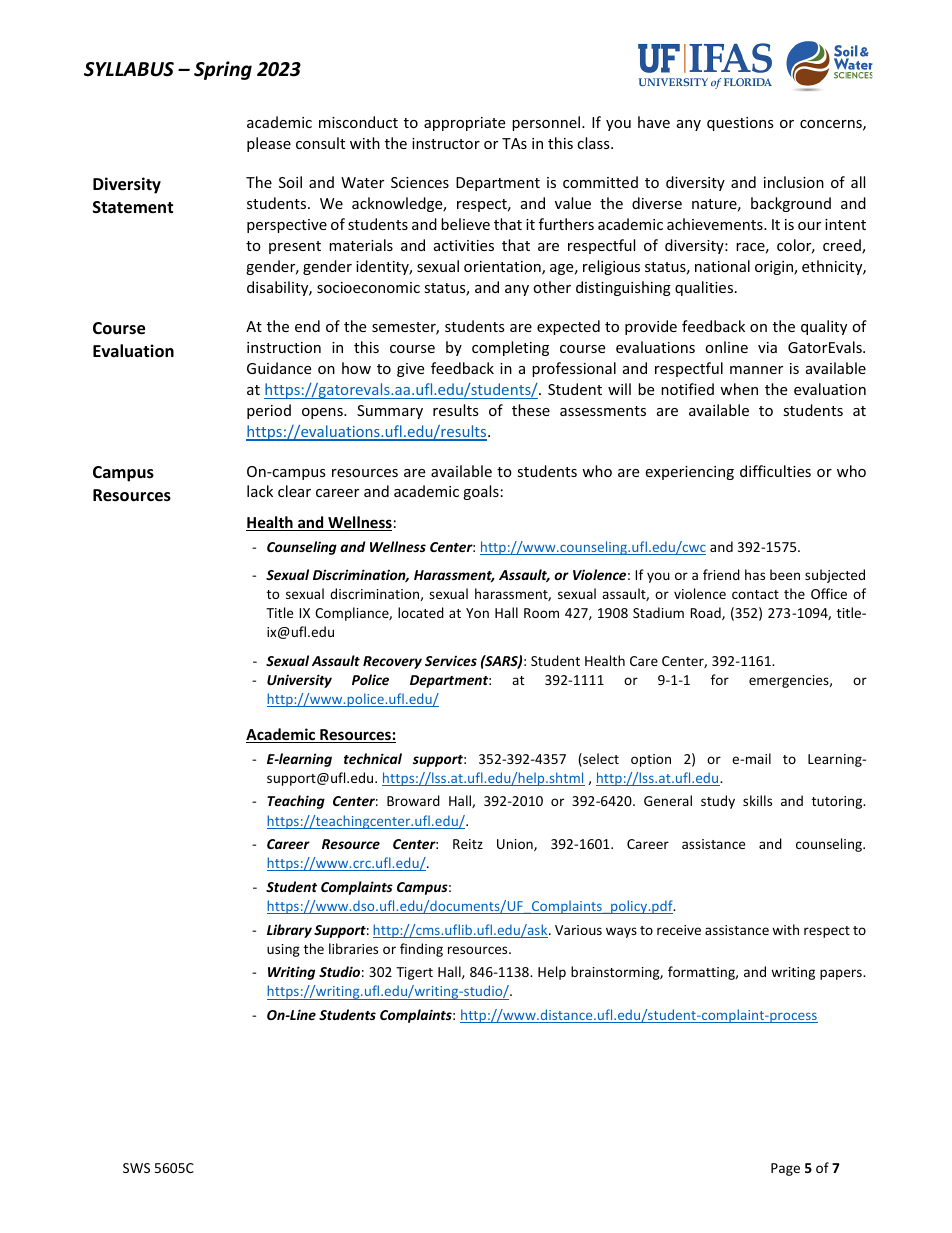 The image size is (952, 1233). I want to click on SWS, so click(136, 1168).
